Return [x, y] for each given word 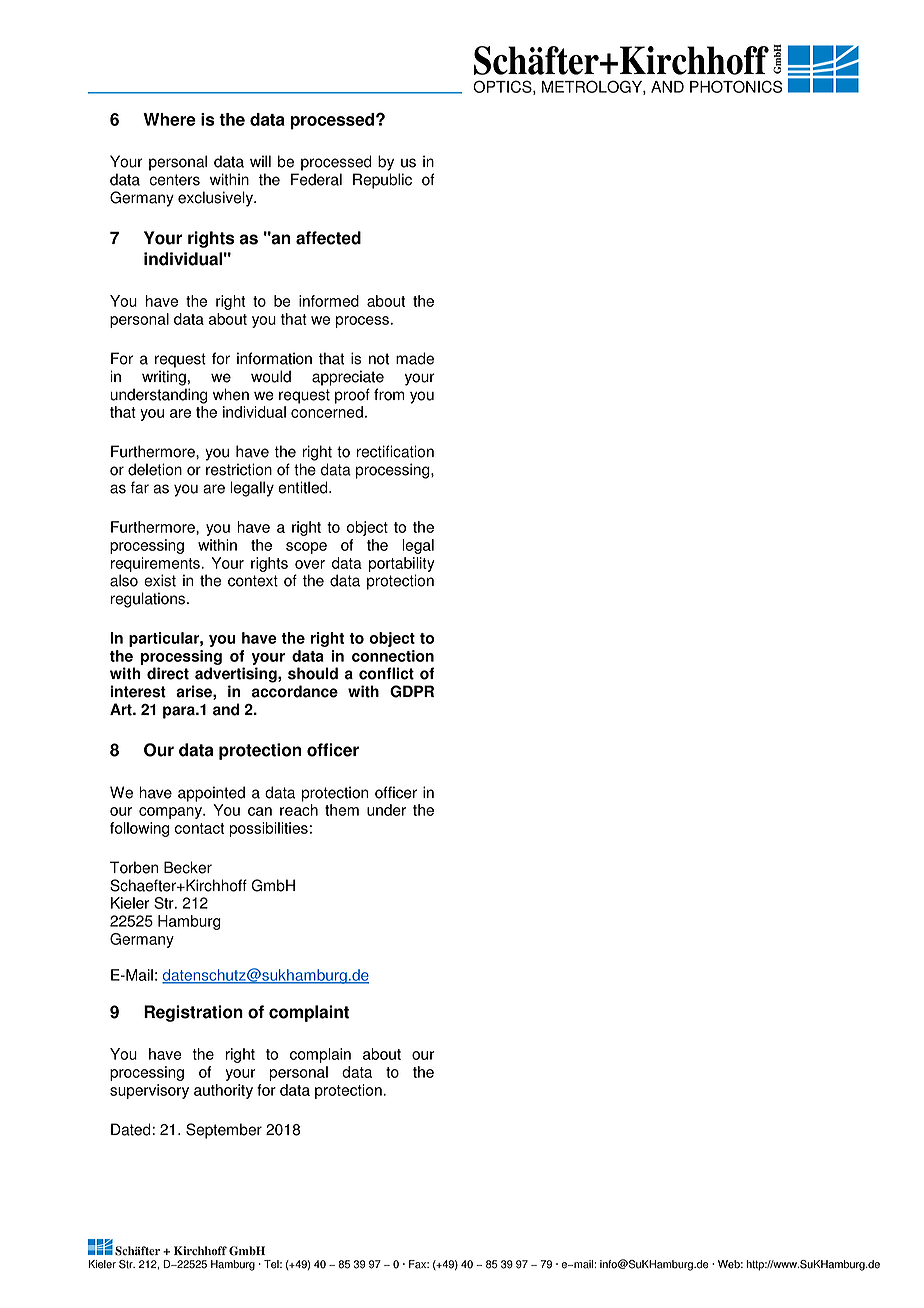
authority [223, 1091]
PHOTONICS [736, 86]
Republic [382, 181]
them [342, 810]
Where [169, 119]
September [224, 1131]
